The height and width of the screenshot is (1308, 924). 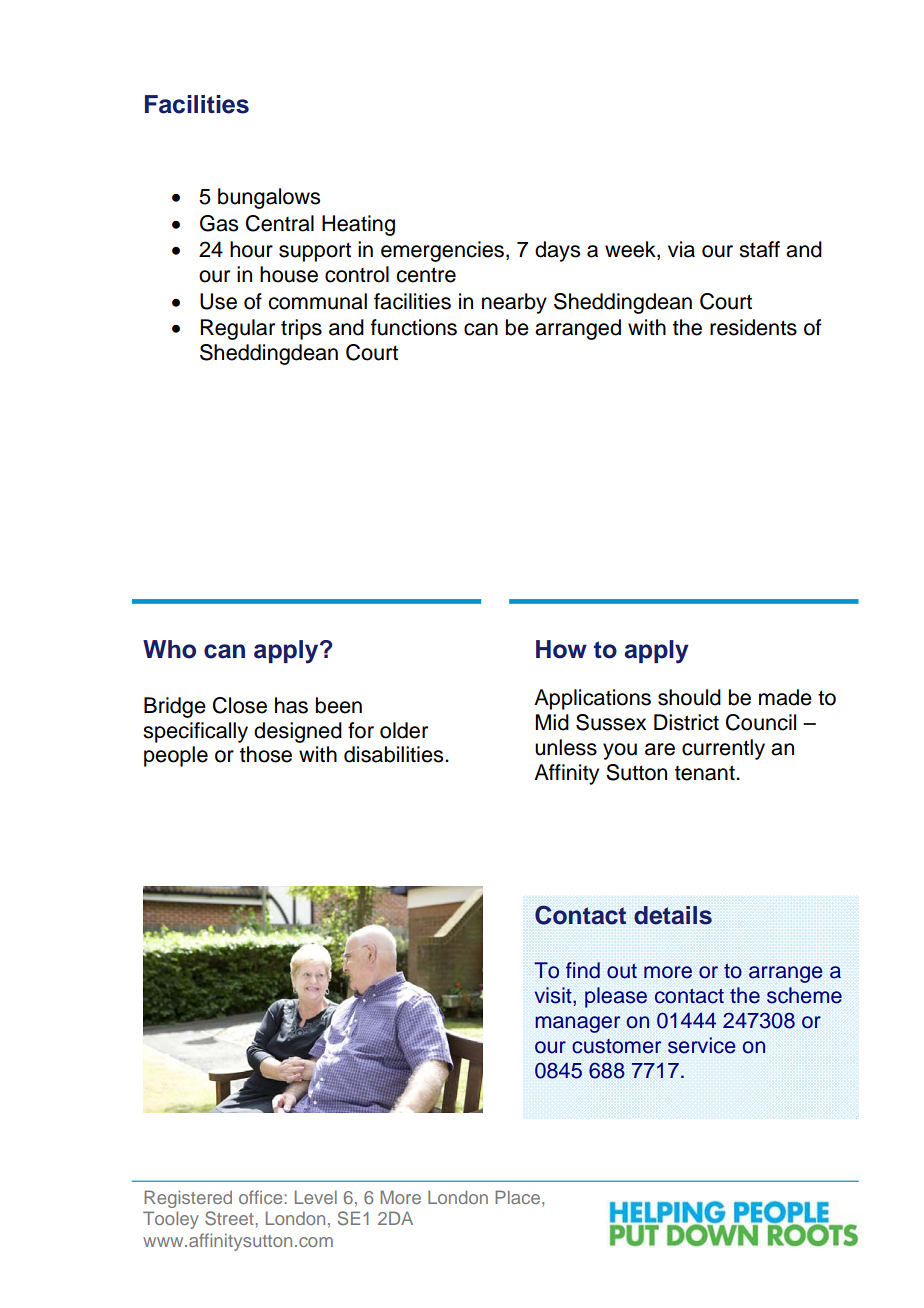 I want to click on office, so click(x=262, y=1197).
